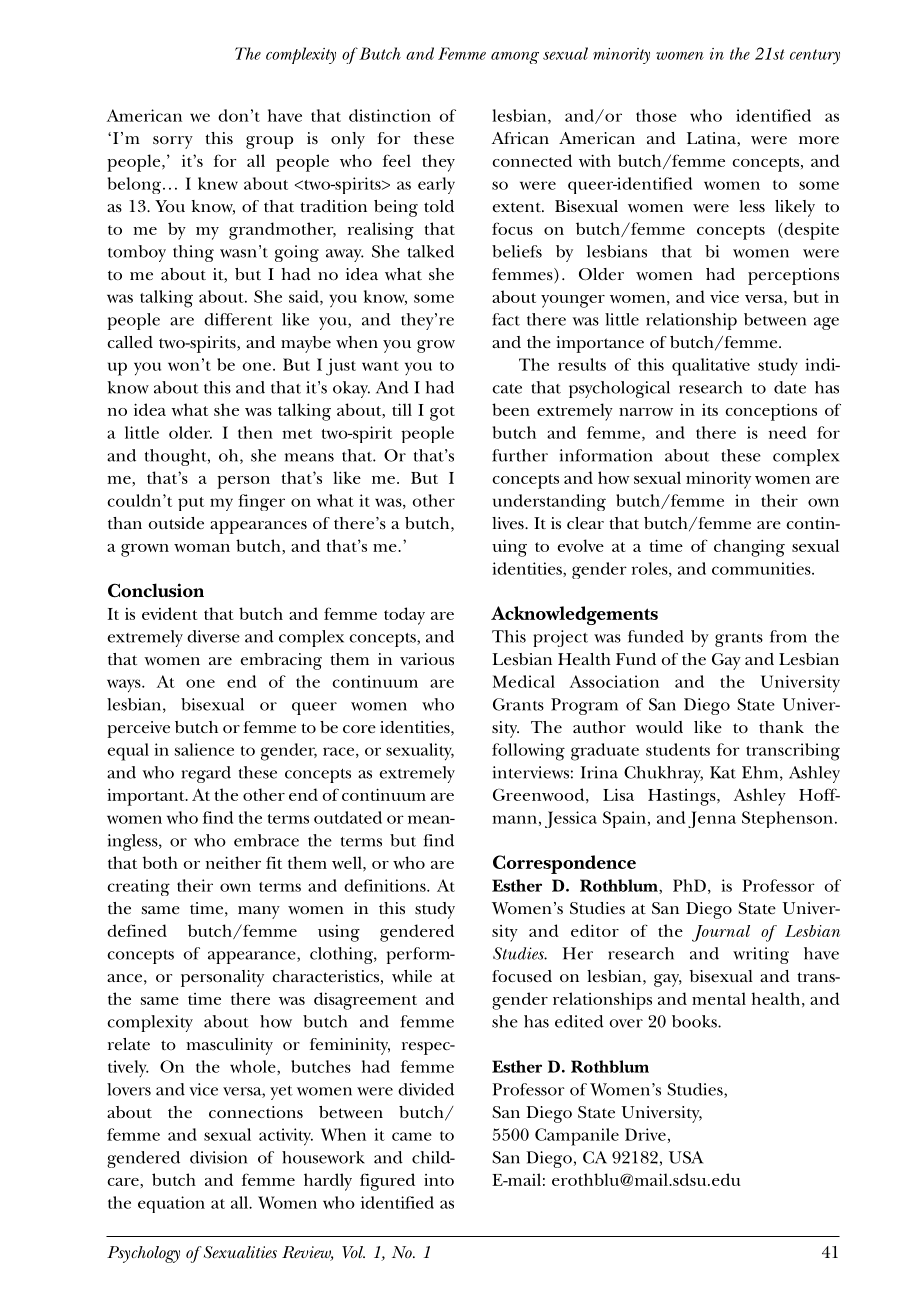 The width and height of the screenshot is (920, 1316). I want to click on various, so click(427, 659).
